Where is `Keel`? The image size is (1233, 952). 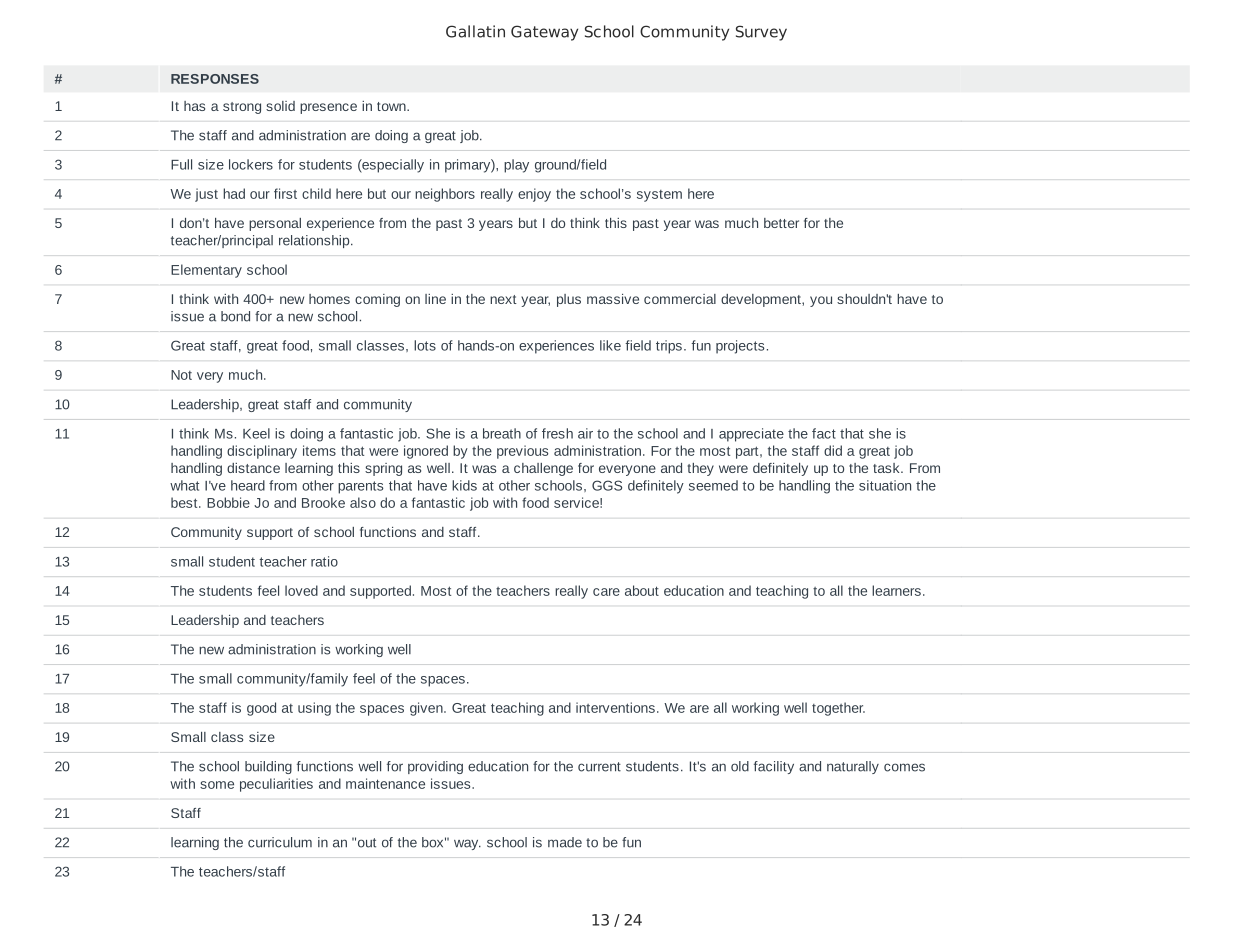 Keel is located at coordinates (256, 433).
